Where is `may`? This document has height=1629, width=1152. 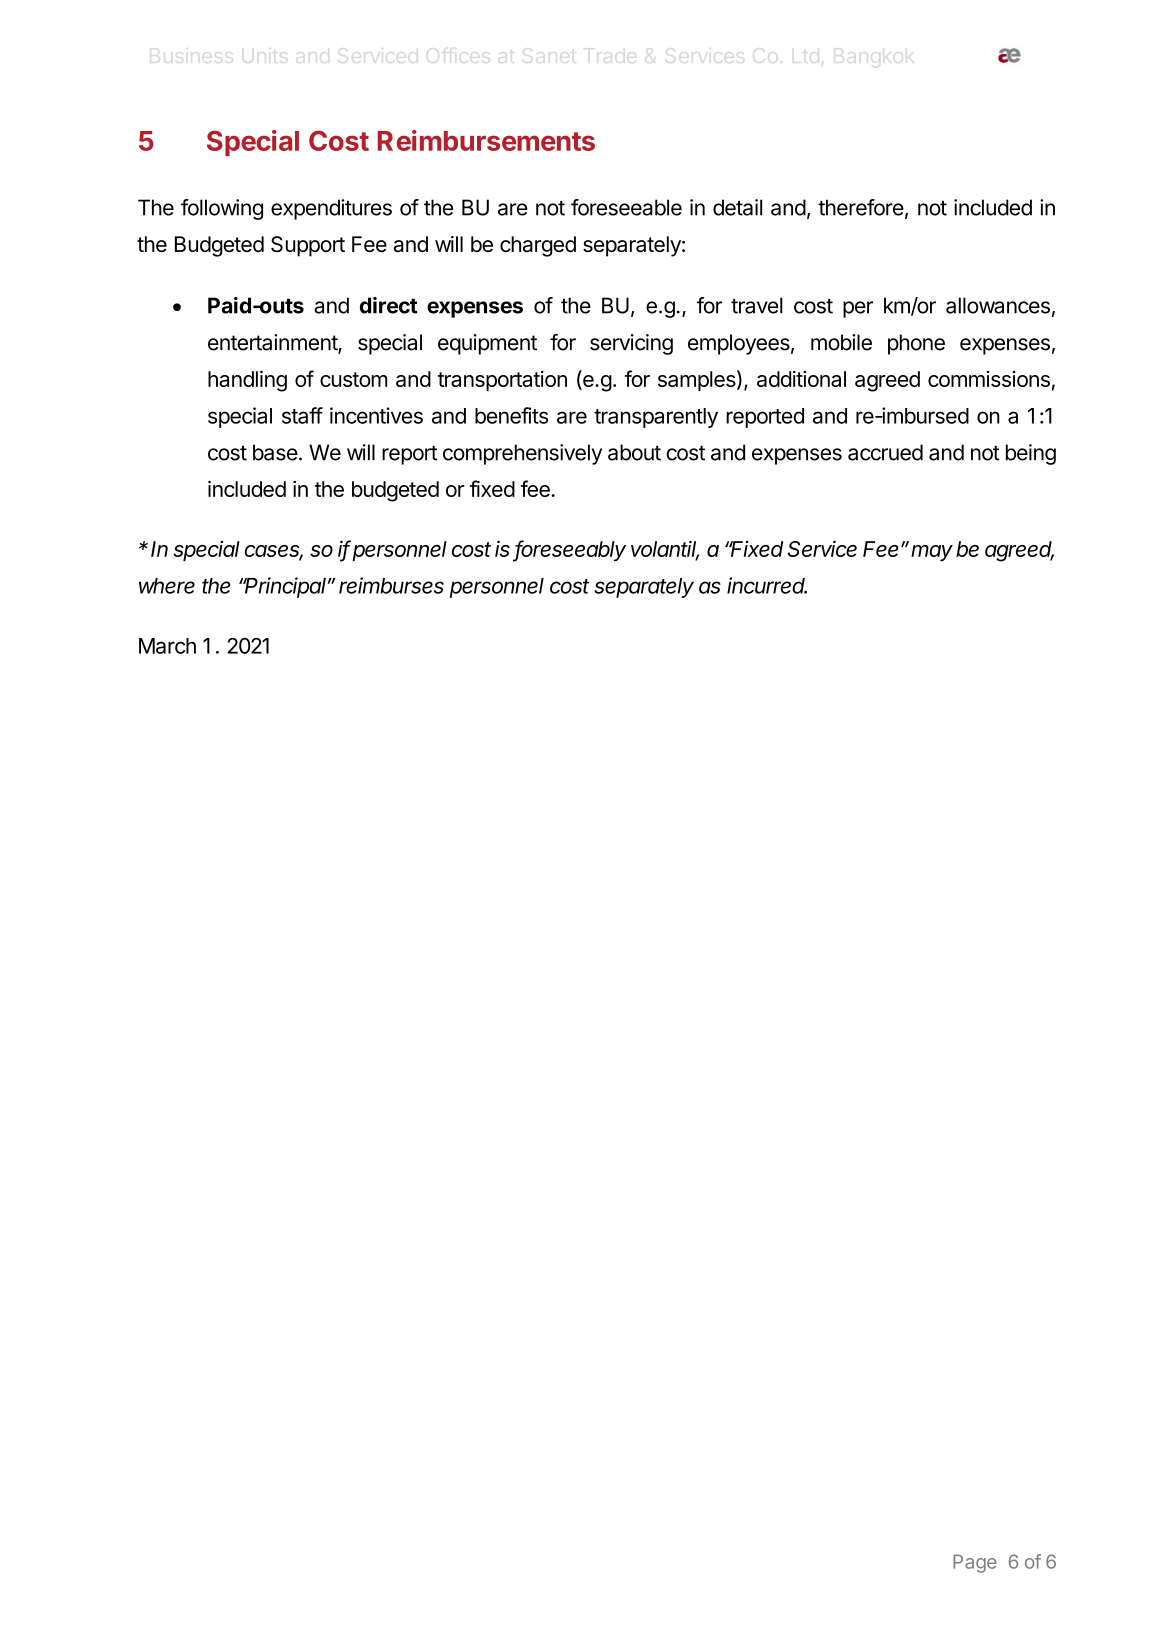
may is located at coordinates (932, 553).
